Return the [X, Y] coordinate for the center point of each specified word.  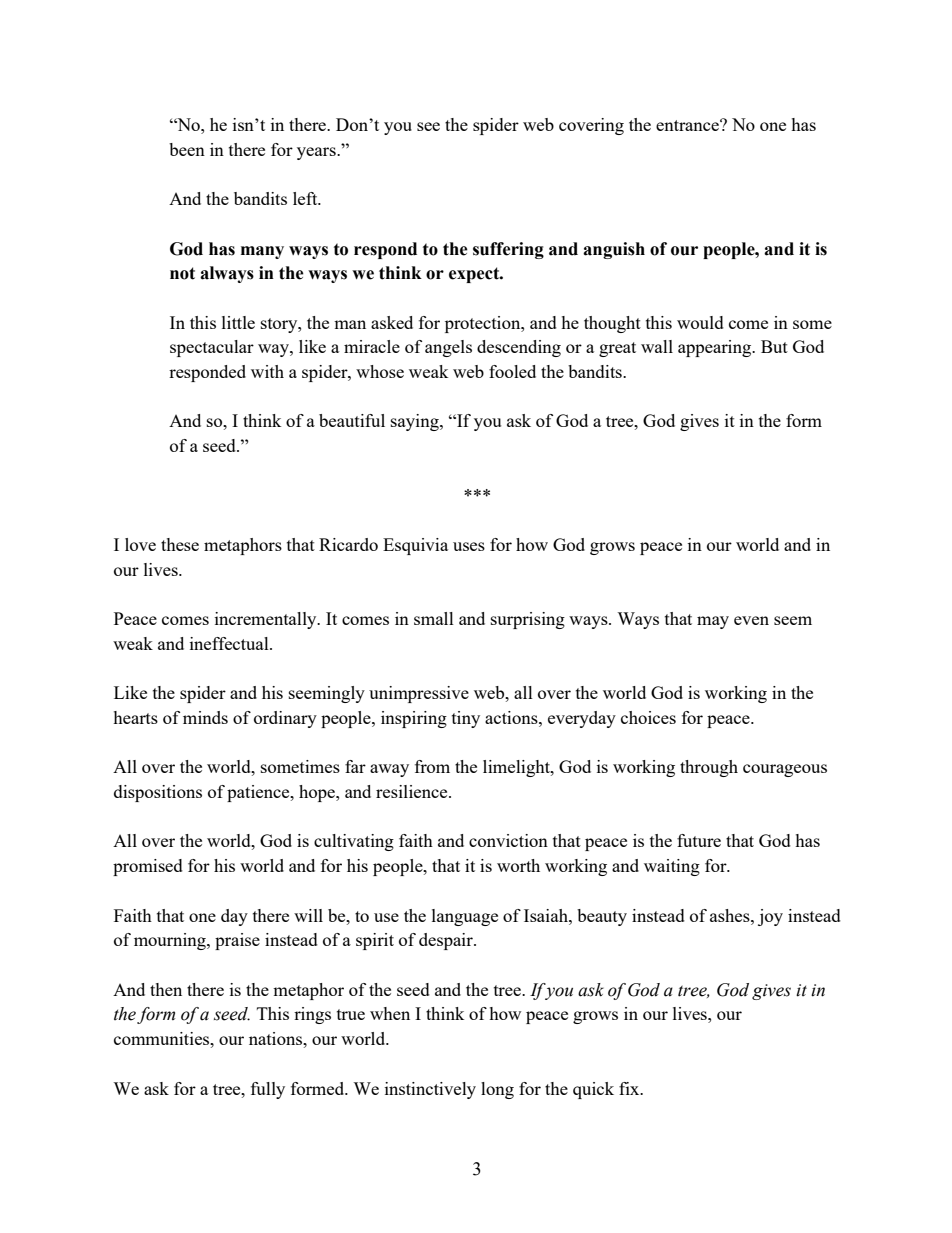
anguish [614, 250]
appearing [716, 348]
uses [469, 546]
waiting [672, 867]
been [187, 149]
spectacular [212, 348]
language [465, 917]
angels [448, 348]
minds [205, 717]
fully [268, 1090]
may [713, 622]
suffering [508, 250]
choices [648, 717]
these [180, 544]
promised [148, 867]
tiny [466, 719]
